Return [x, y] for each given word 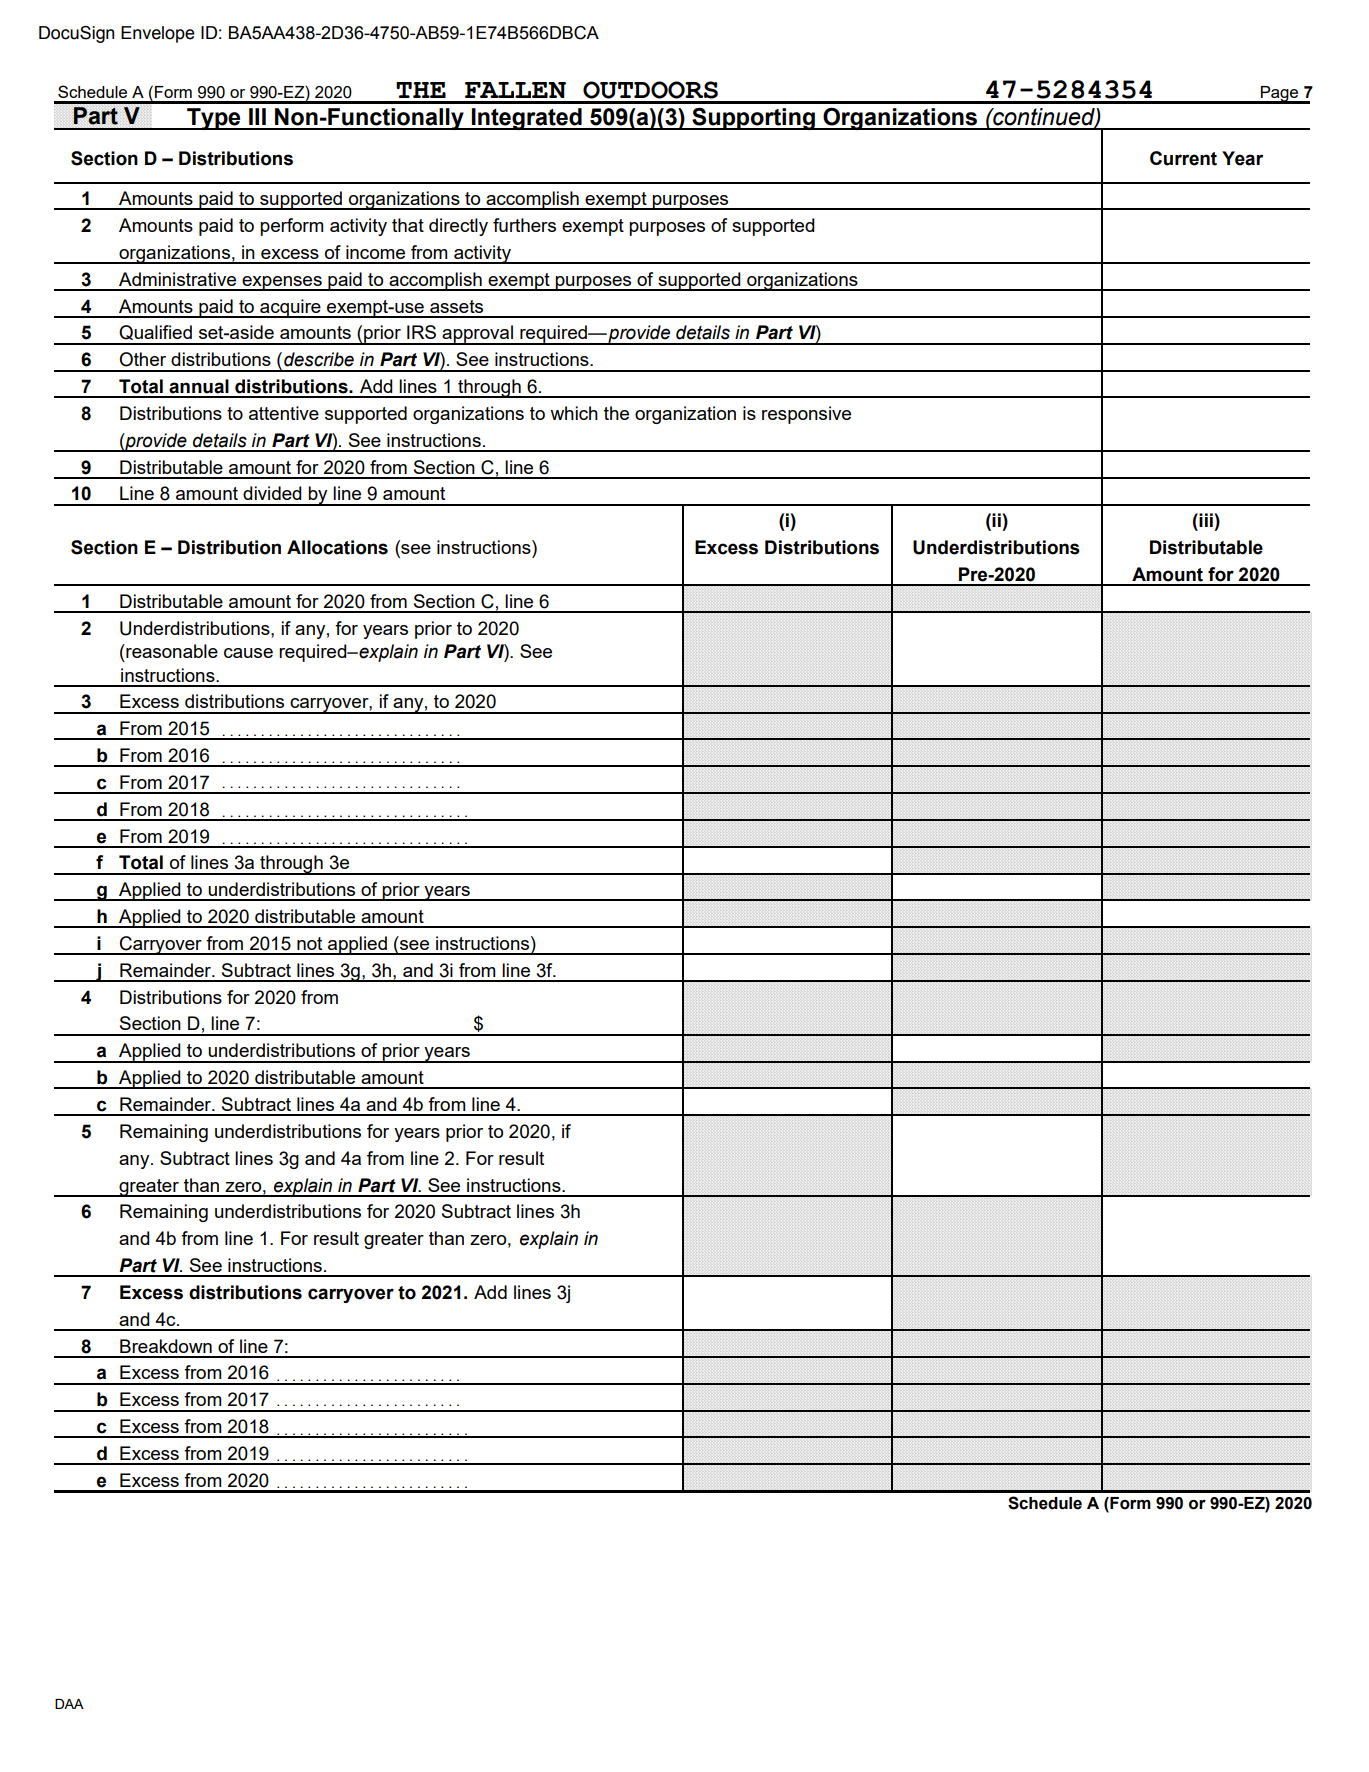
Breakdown [166, 1346]
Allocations [337, 547]
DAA [69, 1704]
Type [214, 119]
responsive [806, 415]
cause [248, 653]
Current [1183, 158]
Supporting [753, 119]
